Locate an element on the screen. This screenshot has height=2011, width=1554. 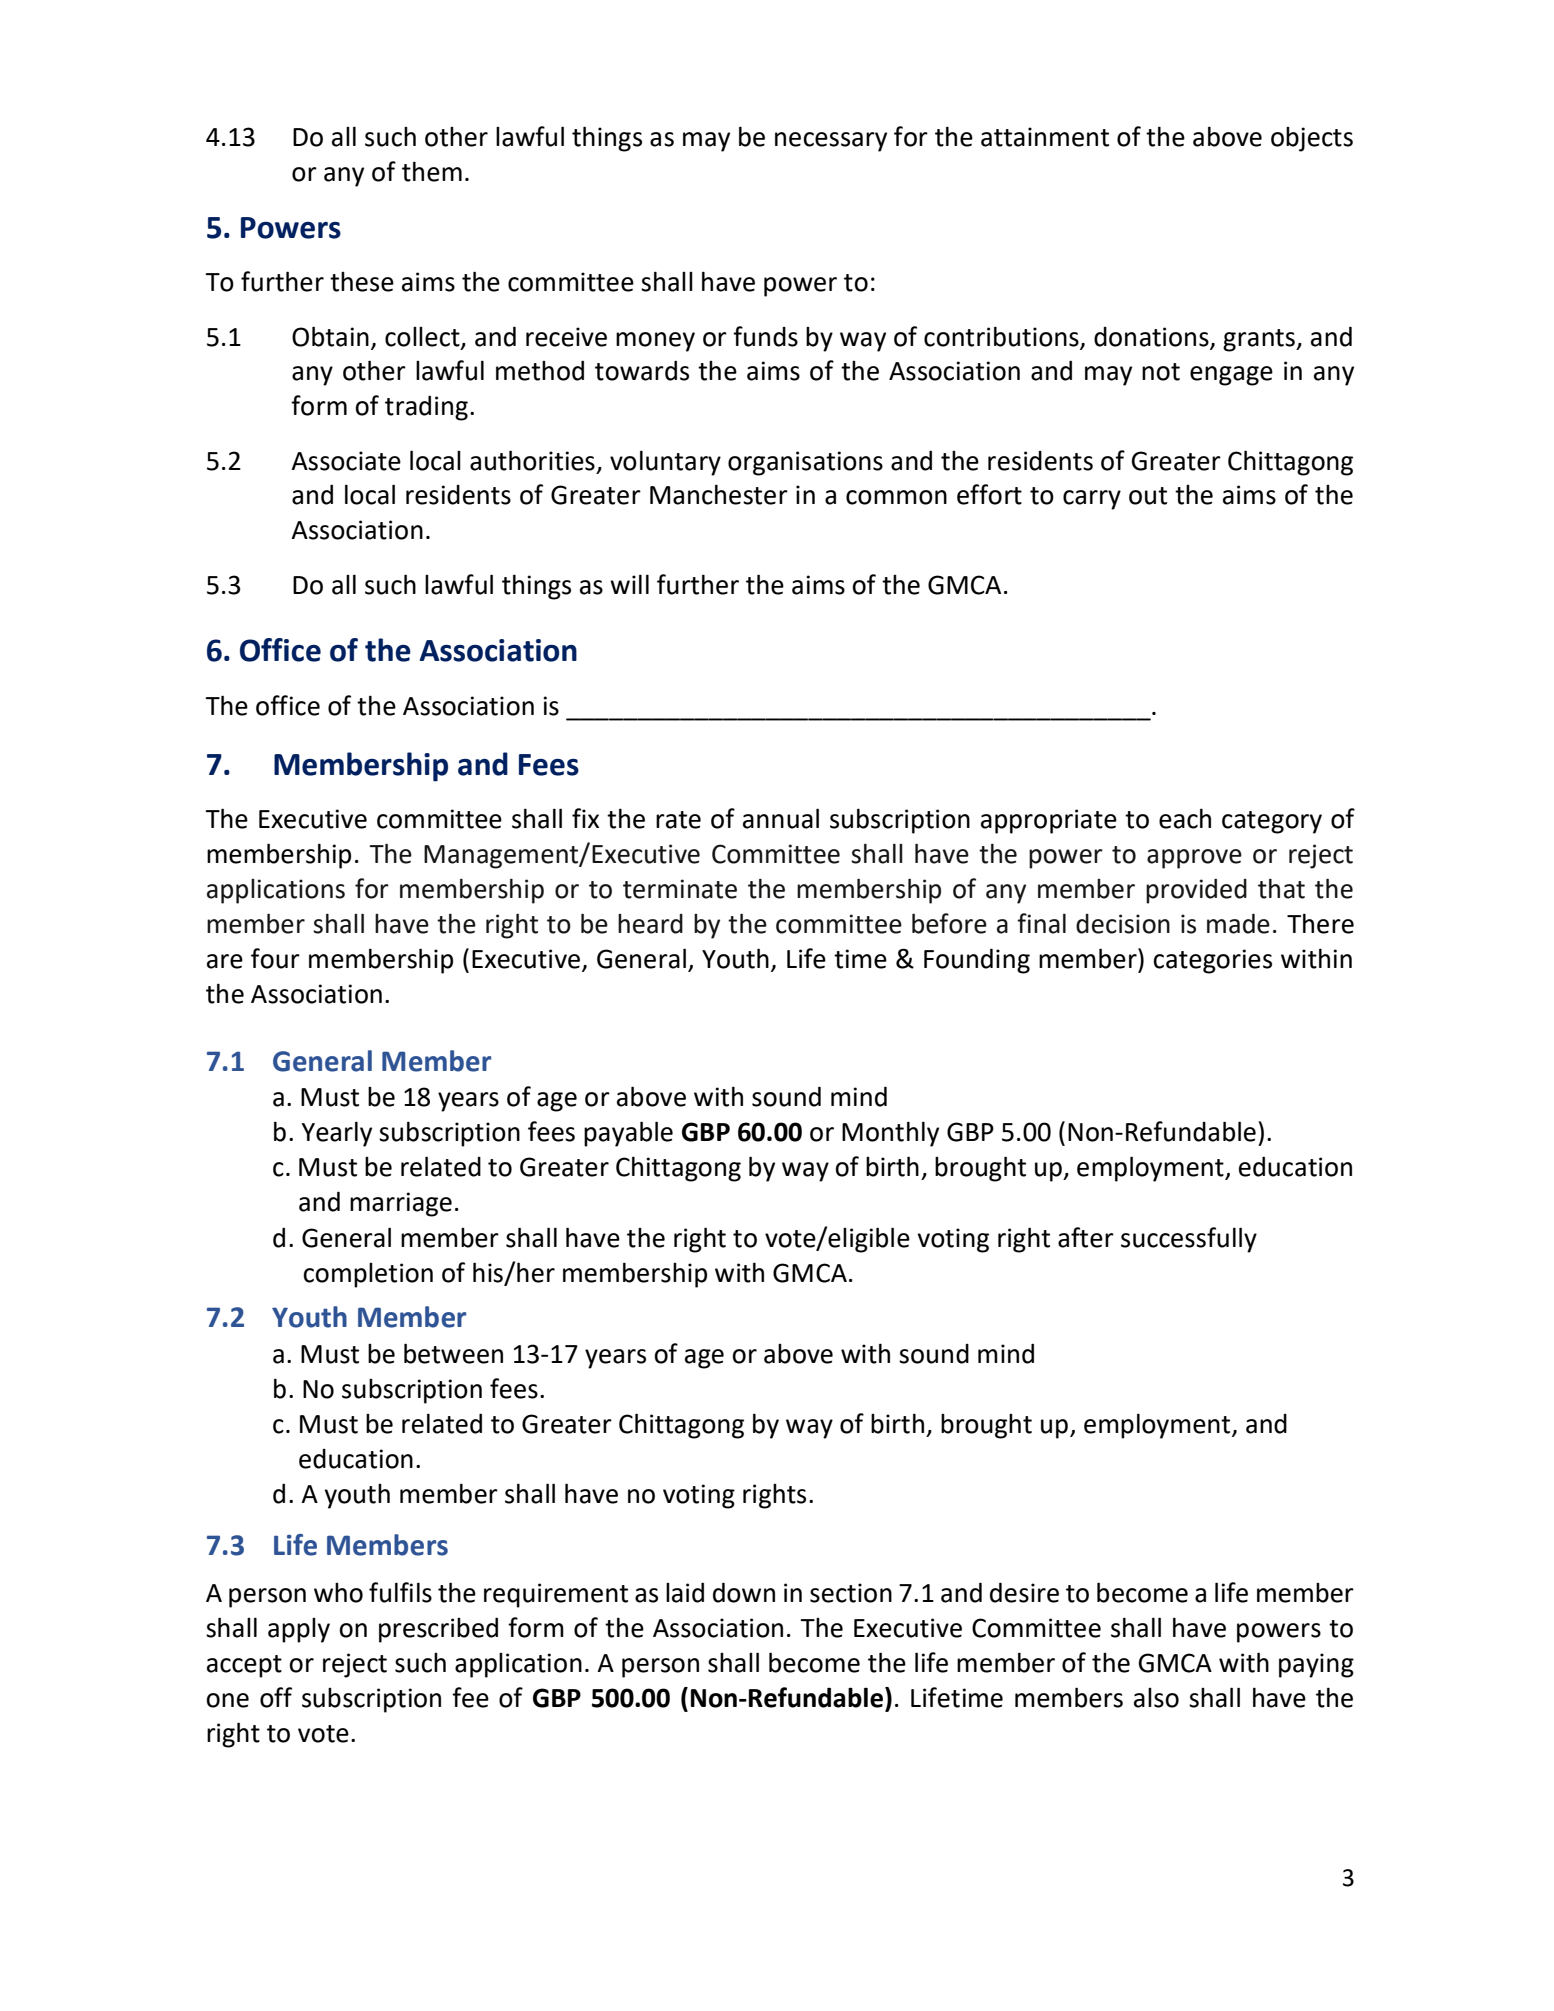
terminate is located at coordinates (680, 889).
